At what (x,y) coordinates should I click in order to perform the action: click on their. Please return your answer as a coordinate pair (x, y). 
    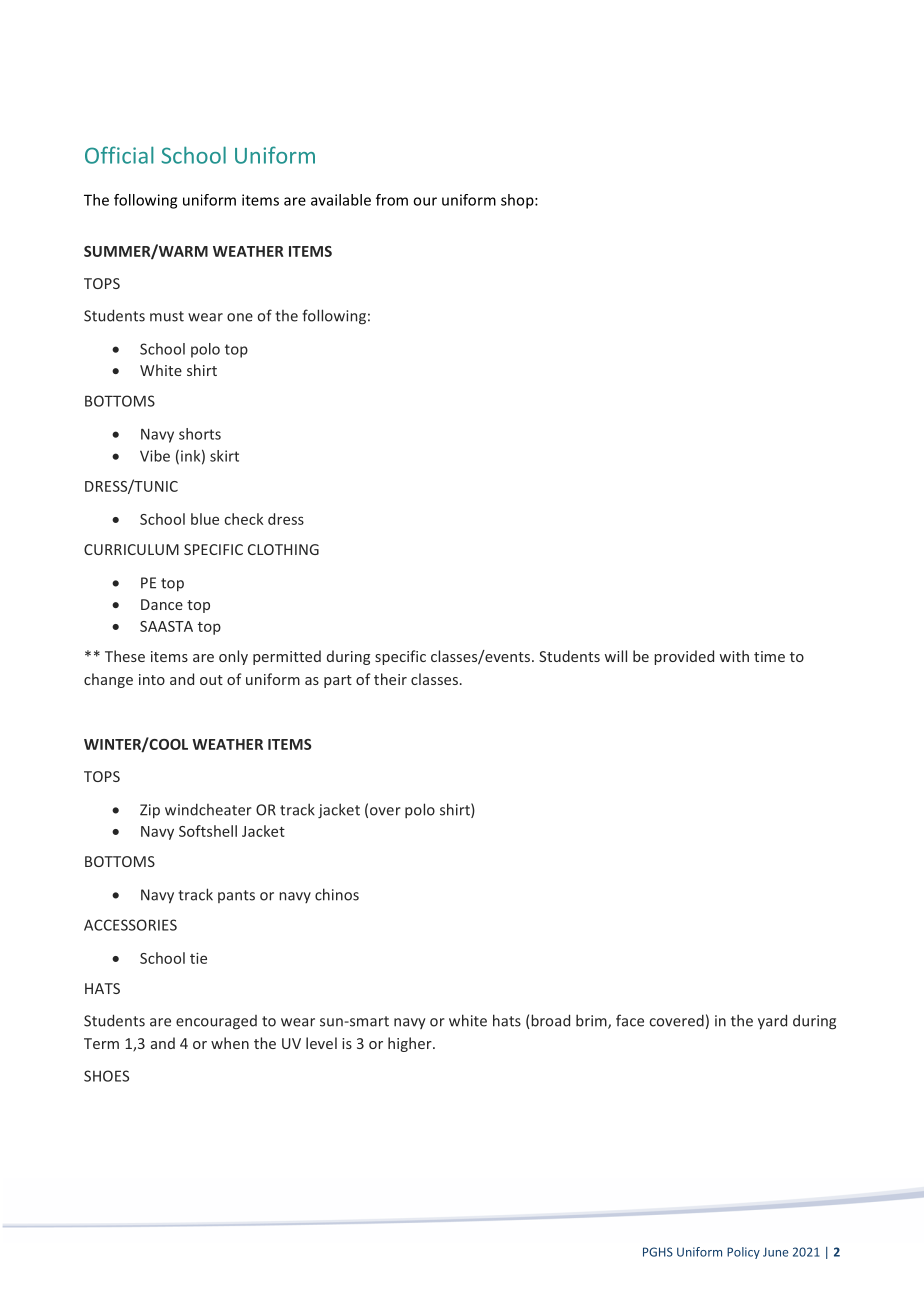
    Looking at the image, I should click on (390, 679).
